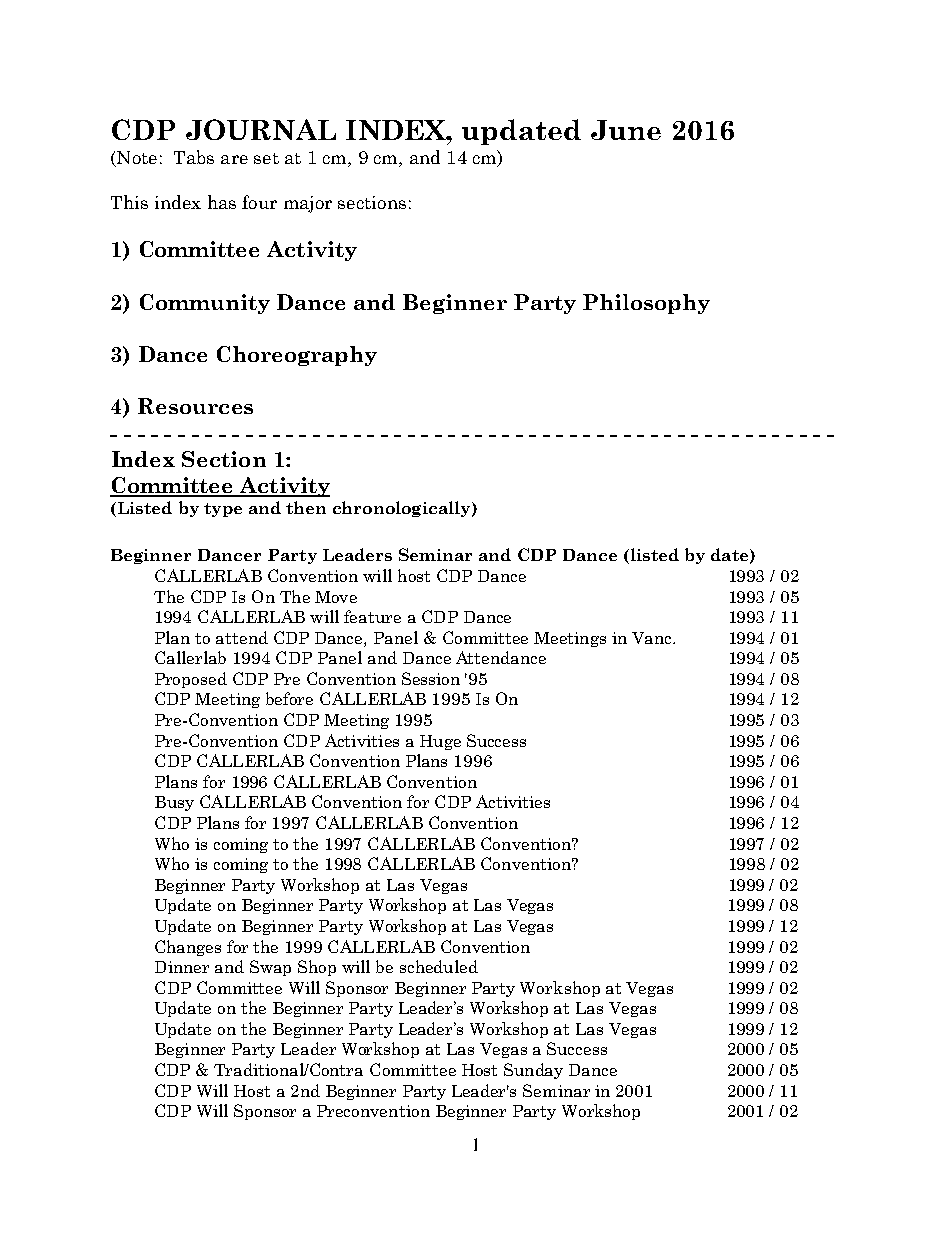  I want to click on Dinner, so click(182, 967).
